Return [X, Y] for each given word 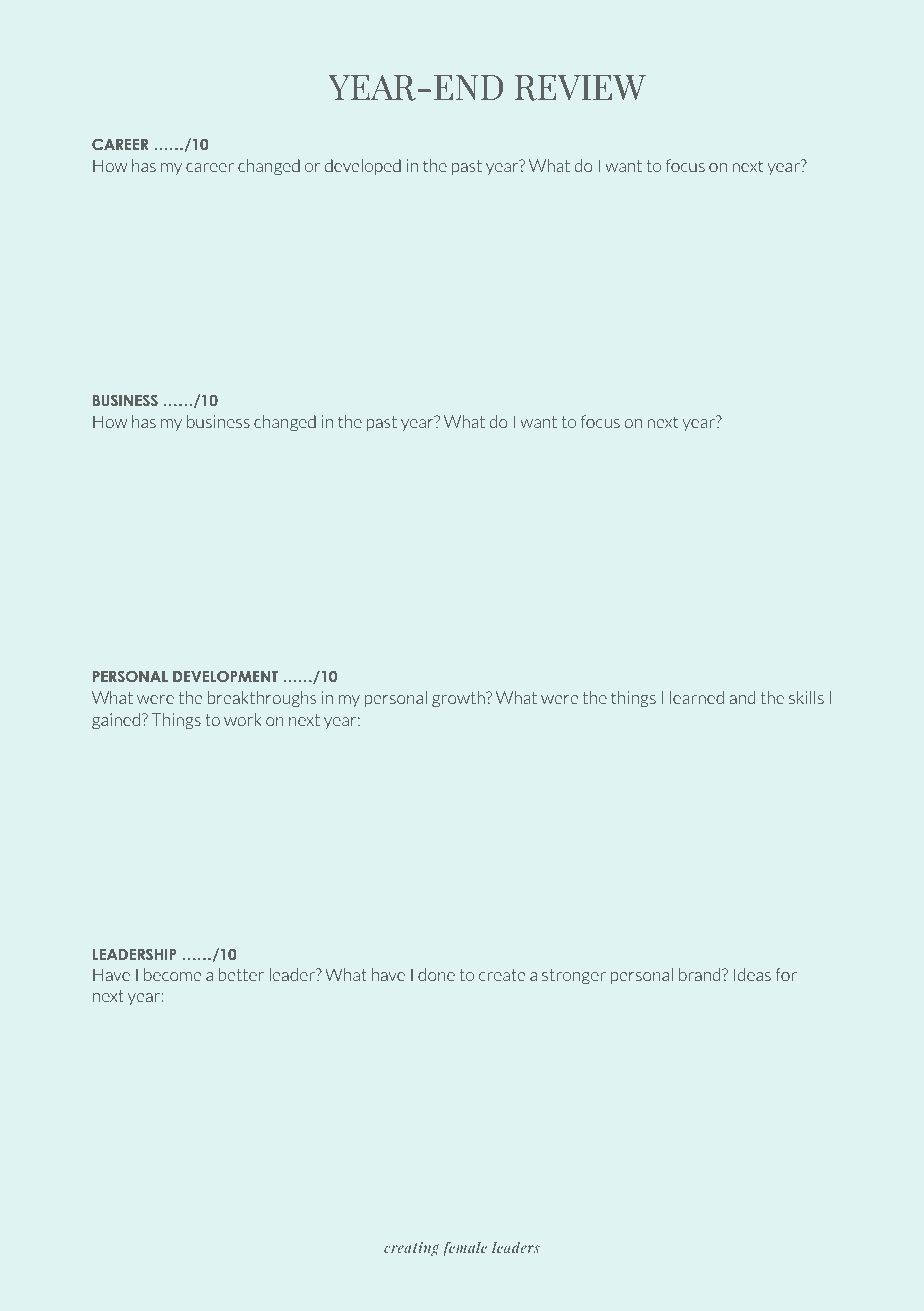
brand [701, 974]
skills [806, 697]
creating [412, 1249]
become [172, 974]
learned [697, 697]
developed [363, 167]
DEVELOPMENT [225, 676]
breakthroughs [262, 699]
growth [459, 699]
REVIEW [580, 88]
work [243, 719]
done [436, 974]
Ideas [752, 974]
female [465, 1249]
